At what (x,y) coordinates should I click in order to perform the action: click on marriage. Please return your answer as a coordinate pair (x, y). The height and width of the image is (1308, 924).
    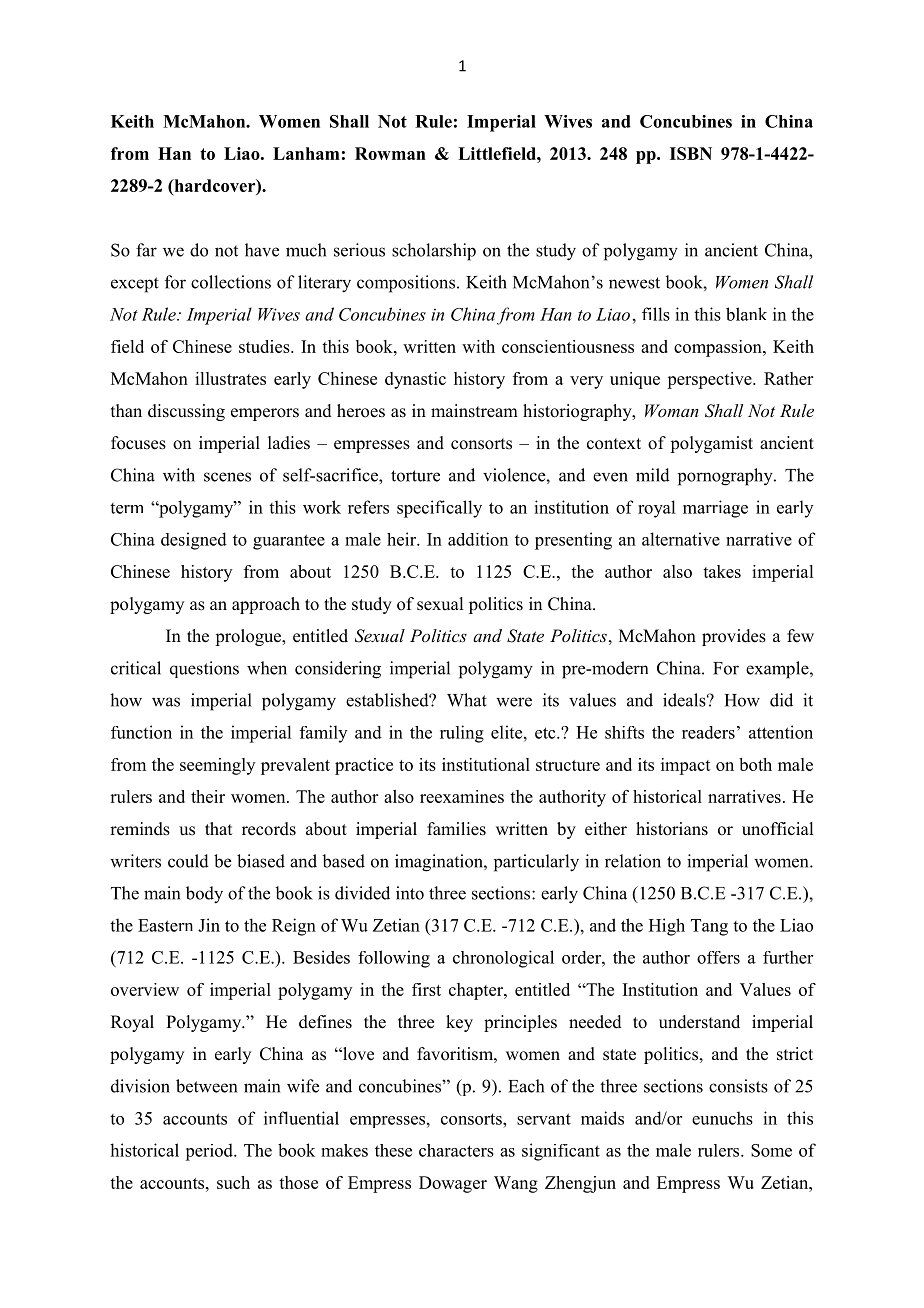
    Looking at the image, I should click on (715, 509).
